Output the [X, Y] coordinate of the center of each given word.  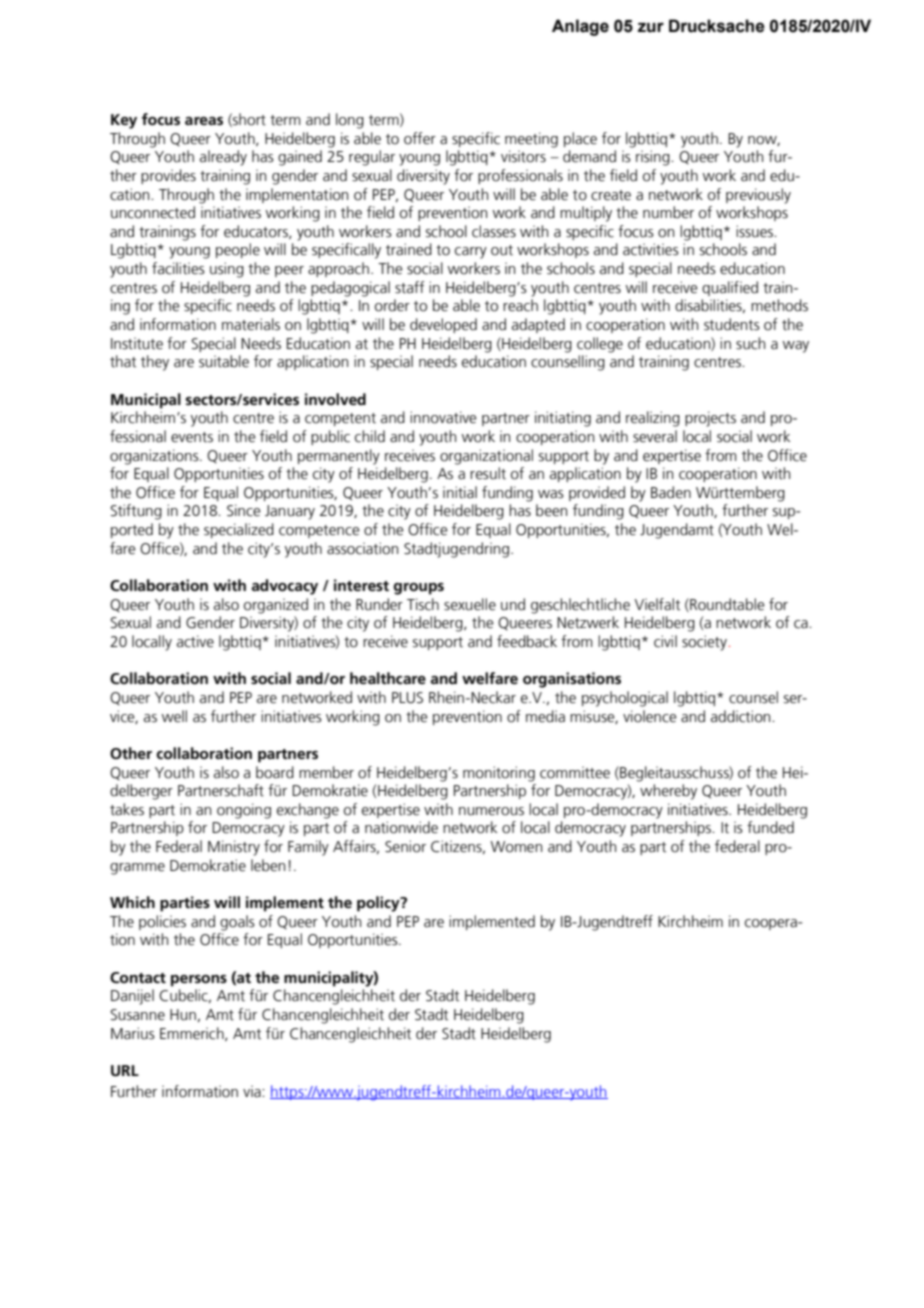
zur [651, 27]
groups [418, 589]
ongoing [244, 811]
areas [204, 121]
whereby [668, 792]
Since [244, 510]
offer [420, 138]
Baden [671, 492]
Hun [183, 1015]
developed [443, 325]
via [253, 1091]
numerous [491, 811]
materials [251, 324]
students [732, 324]
